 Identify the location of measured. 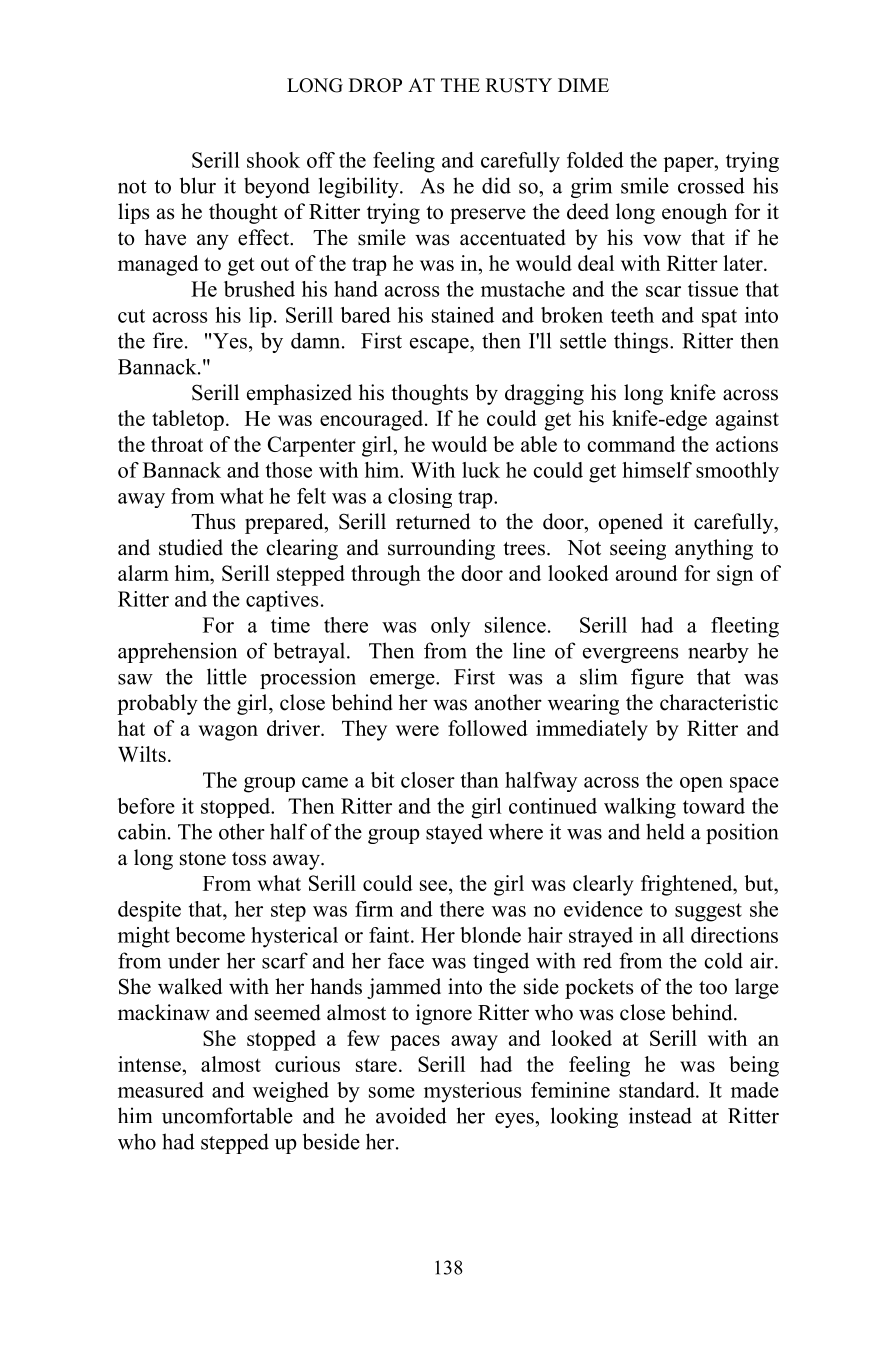
(161, 1090).
